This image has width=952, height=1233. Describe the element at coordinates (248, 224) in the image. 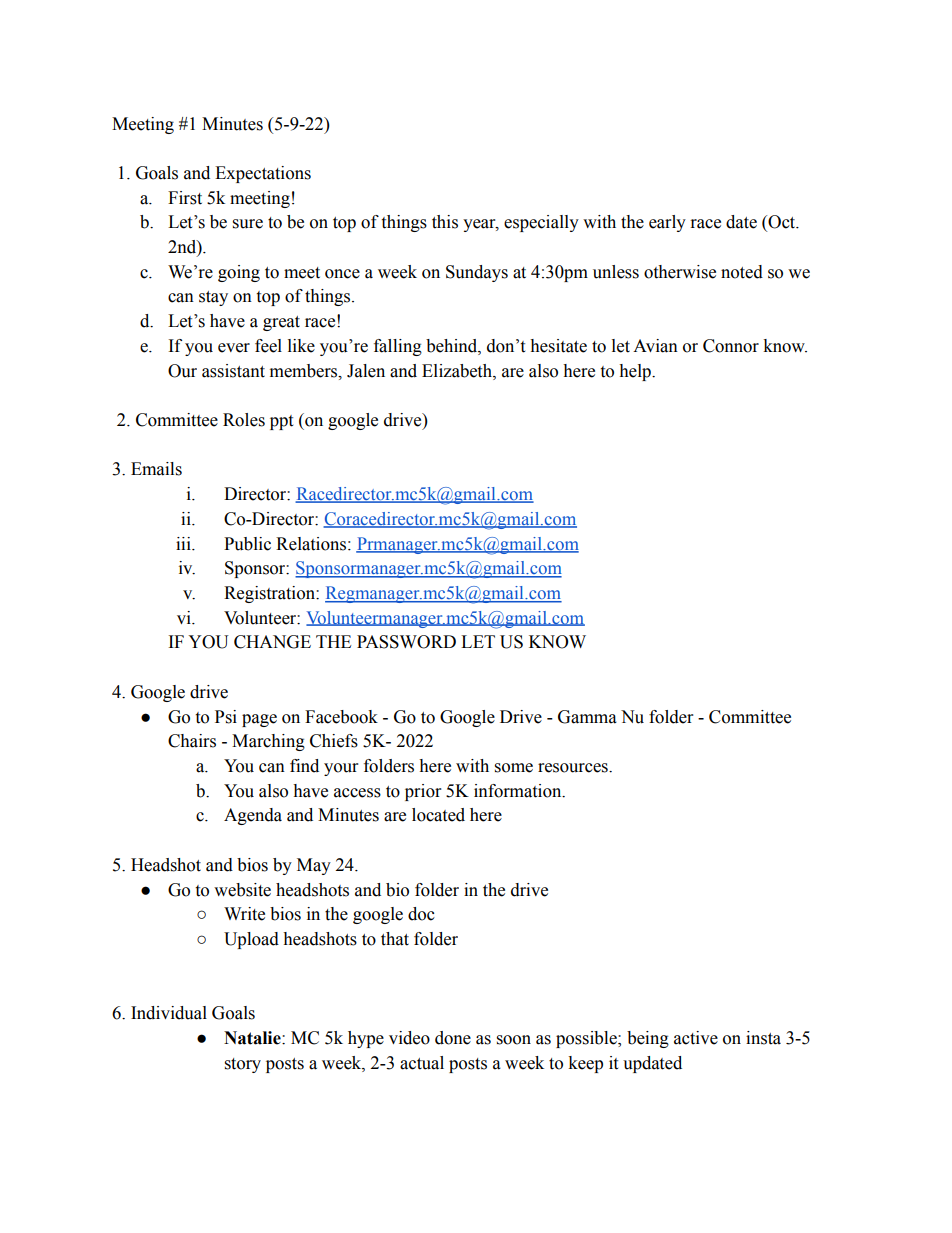

I see `sure` at that location.
